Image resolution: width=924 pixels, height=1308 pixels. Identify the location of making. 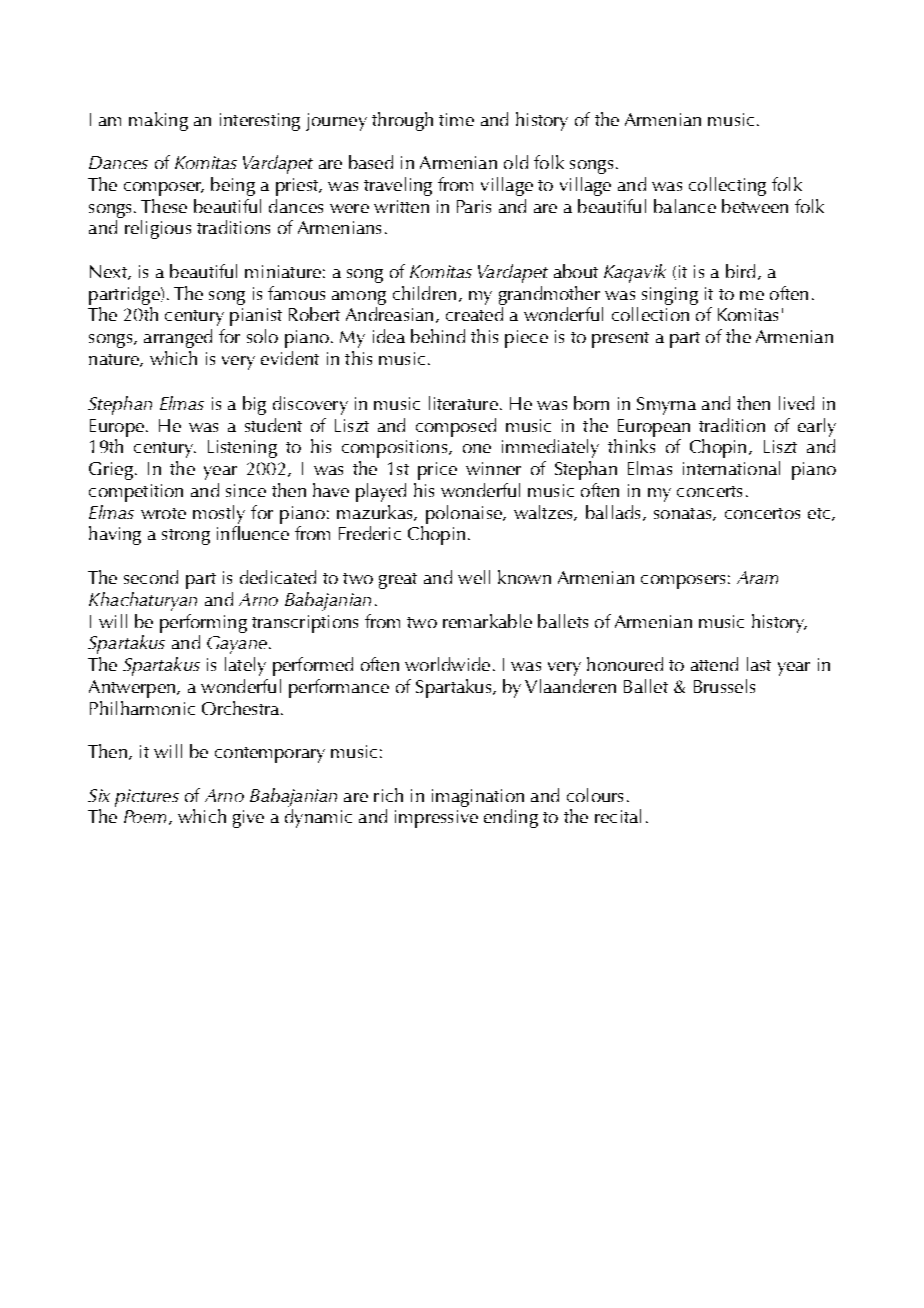
(158, 121).
